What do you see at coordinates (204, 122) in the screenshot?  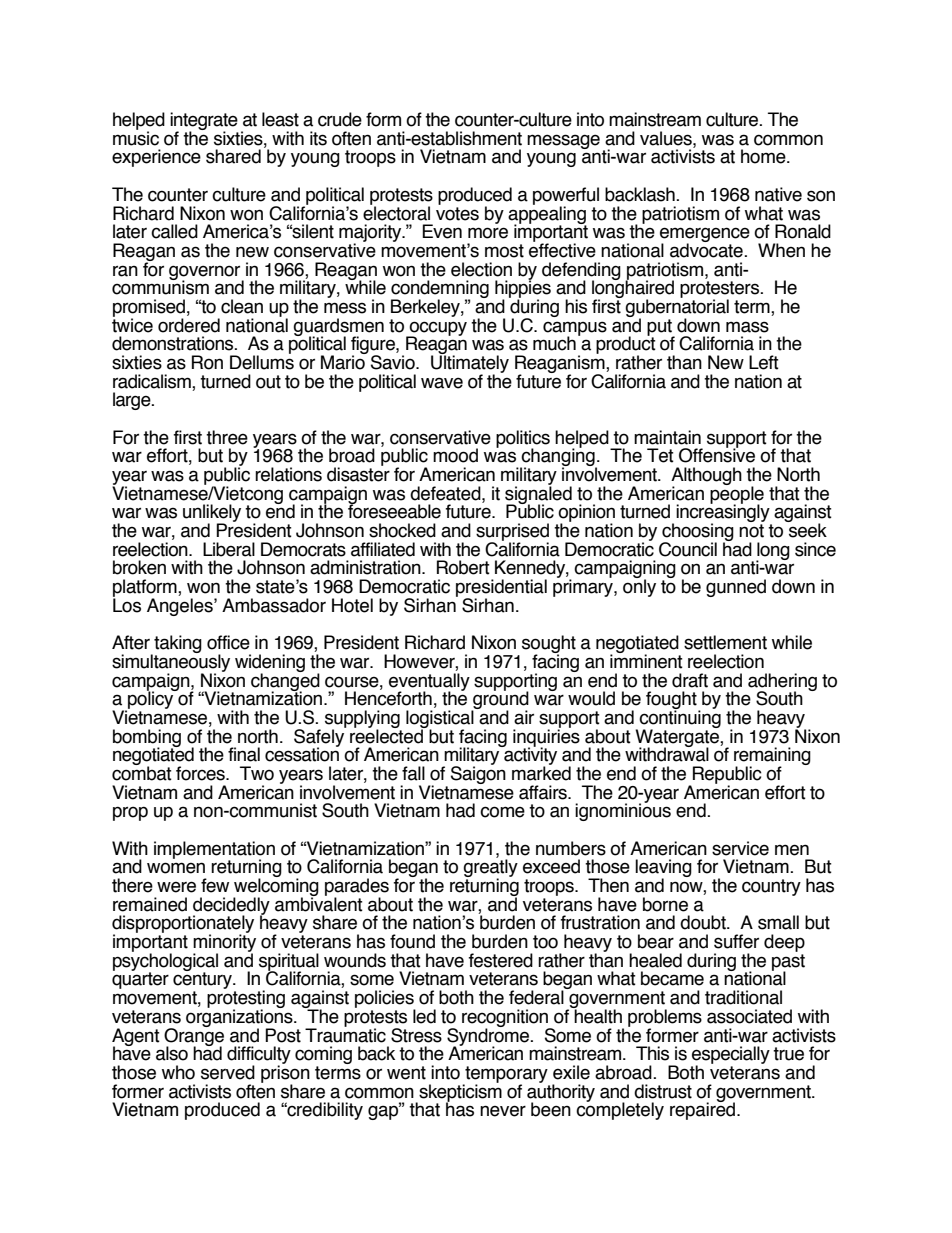 I see `integrate` at bounding box center [204, 122].
